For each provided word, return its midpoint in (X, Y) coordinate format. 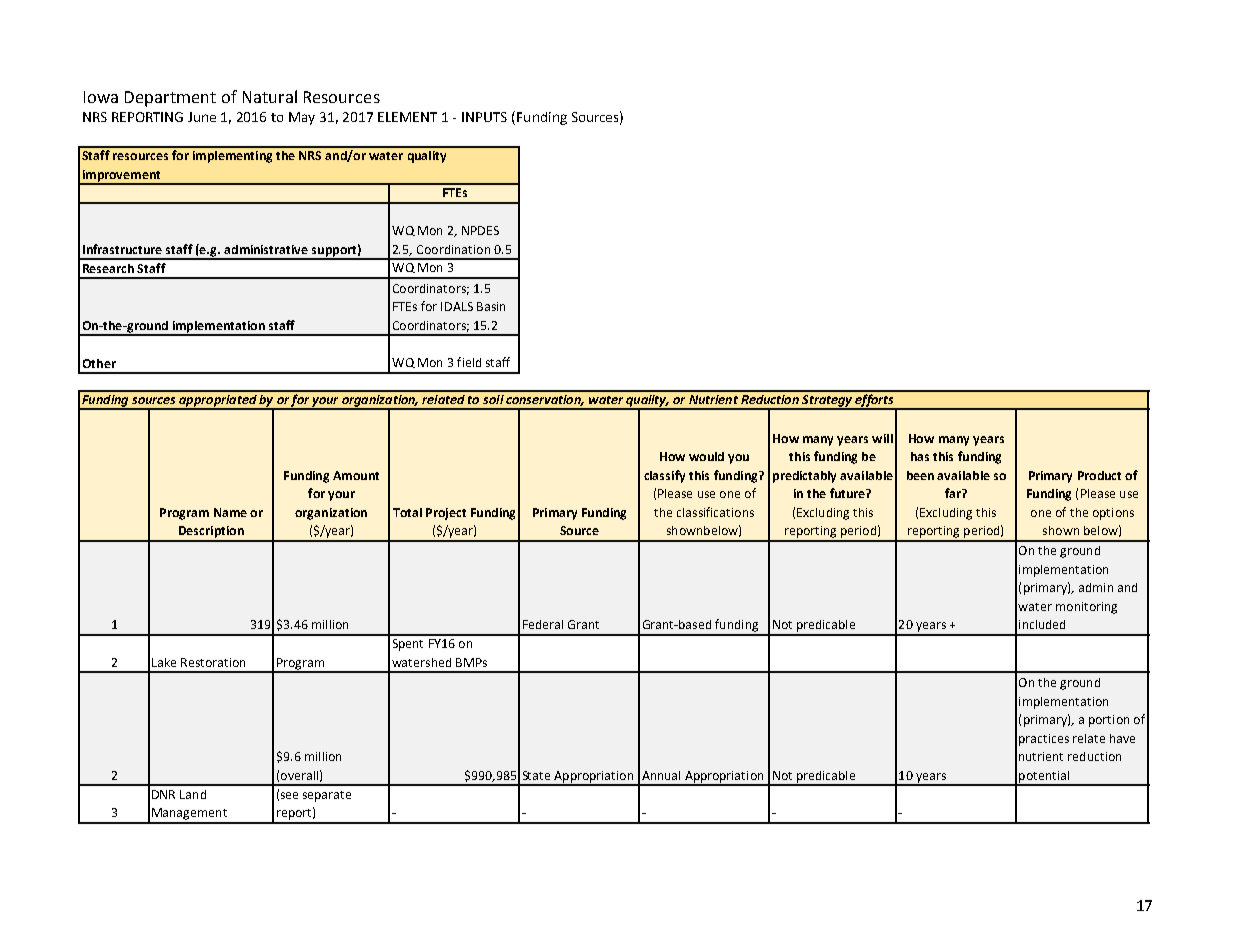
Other (99, 363)
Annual (661, 775)
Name (230, 512)
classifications (715, 512)
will (882, 438)
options (1113, 514)
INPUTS (484, 117)
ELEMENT (407, 117)
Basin (491, 306)
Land (193, 794)
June (202, 117)
